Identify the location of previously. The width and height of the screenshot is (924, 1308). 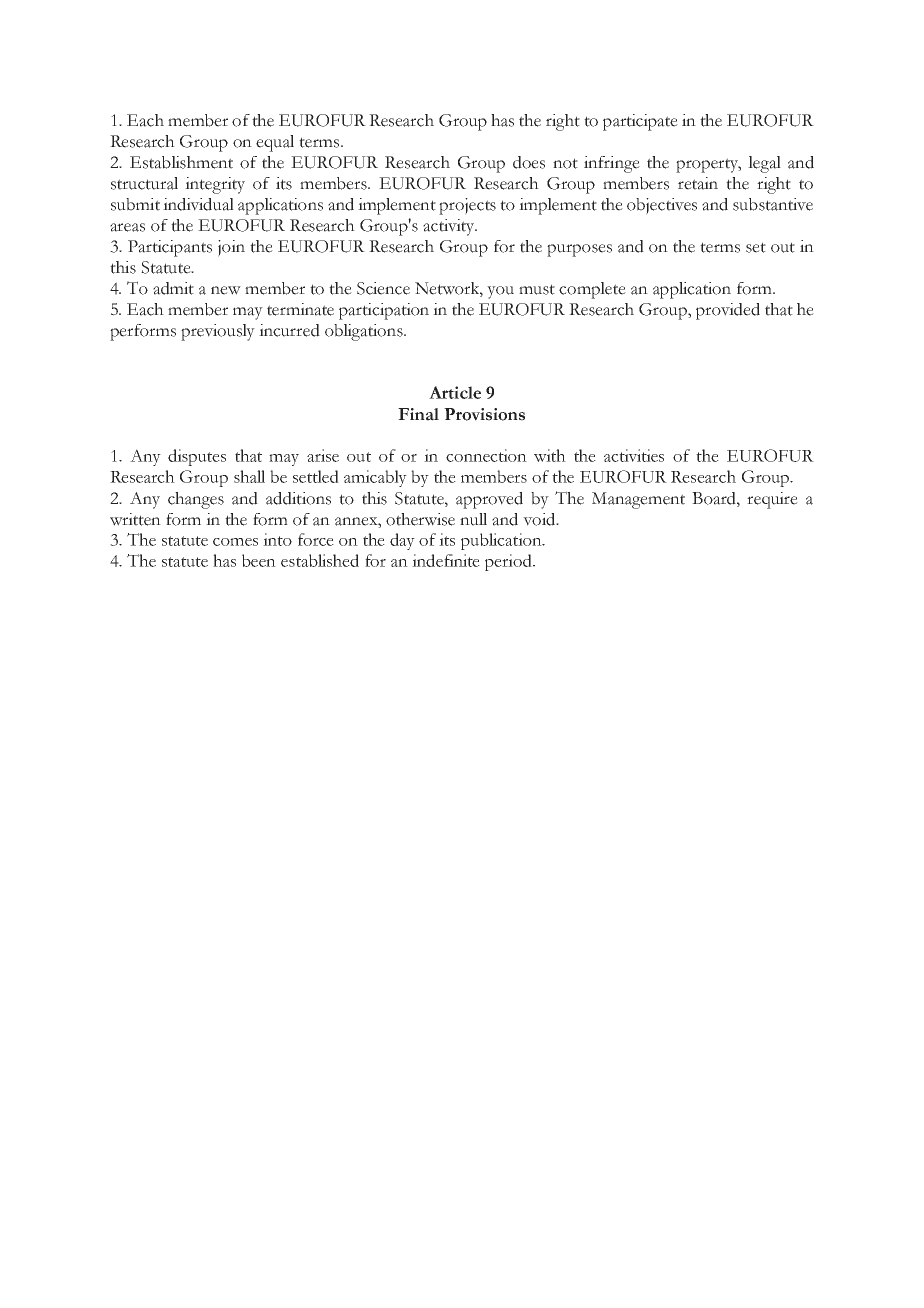
(218, 332).
